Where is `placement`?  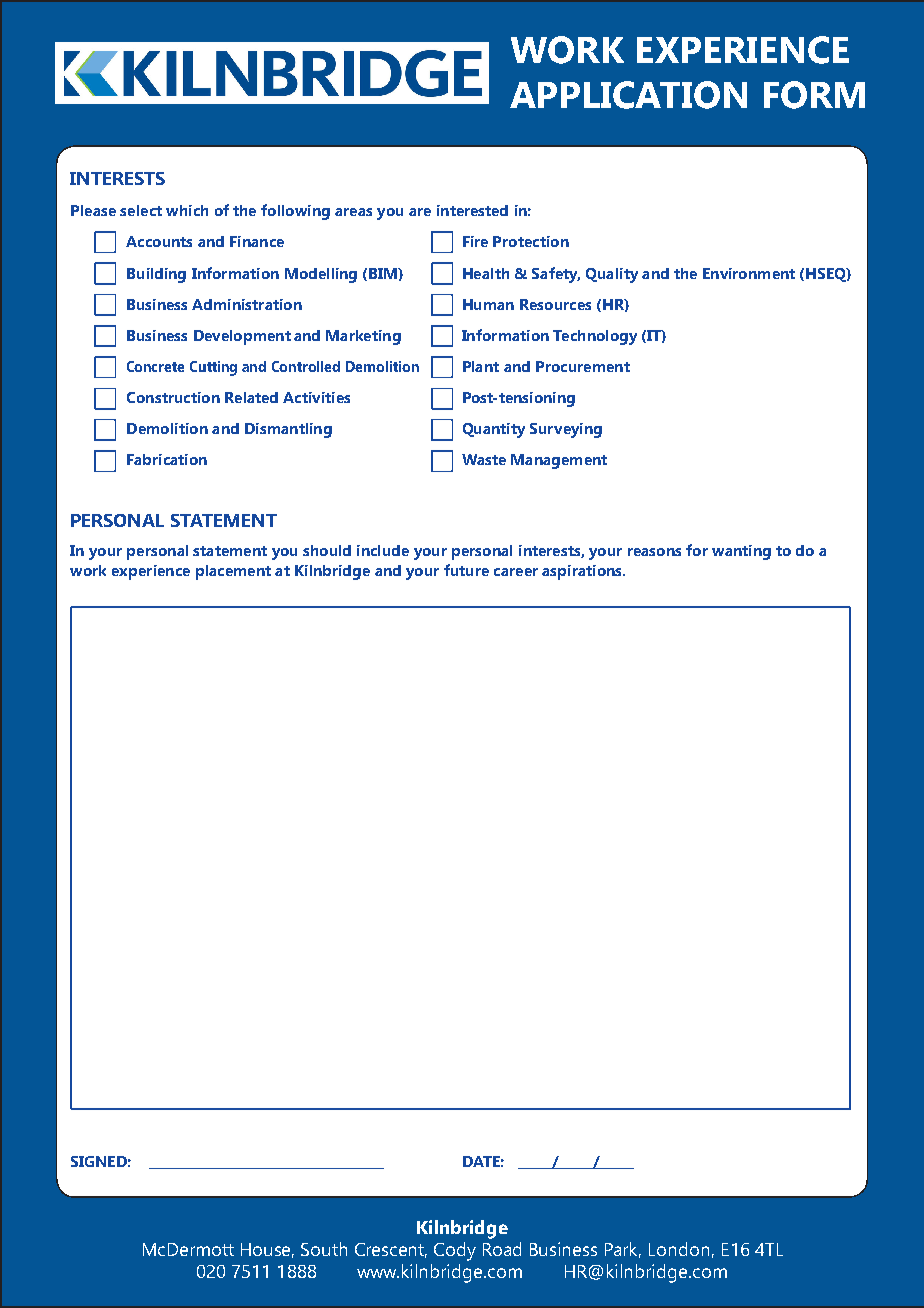 placement is located at coordinates (233, 572).
